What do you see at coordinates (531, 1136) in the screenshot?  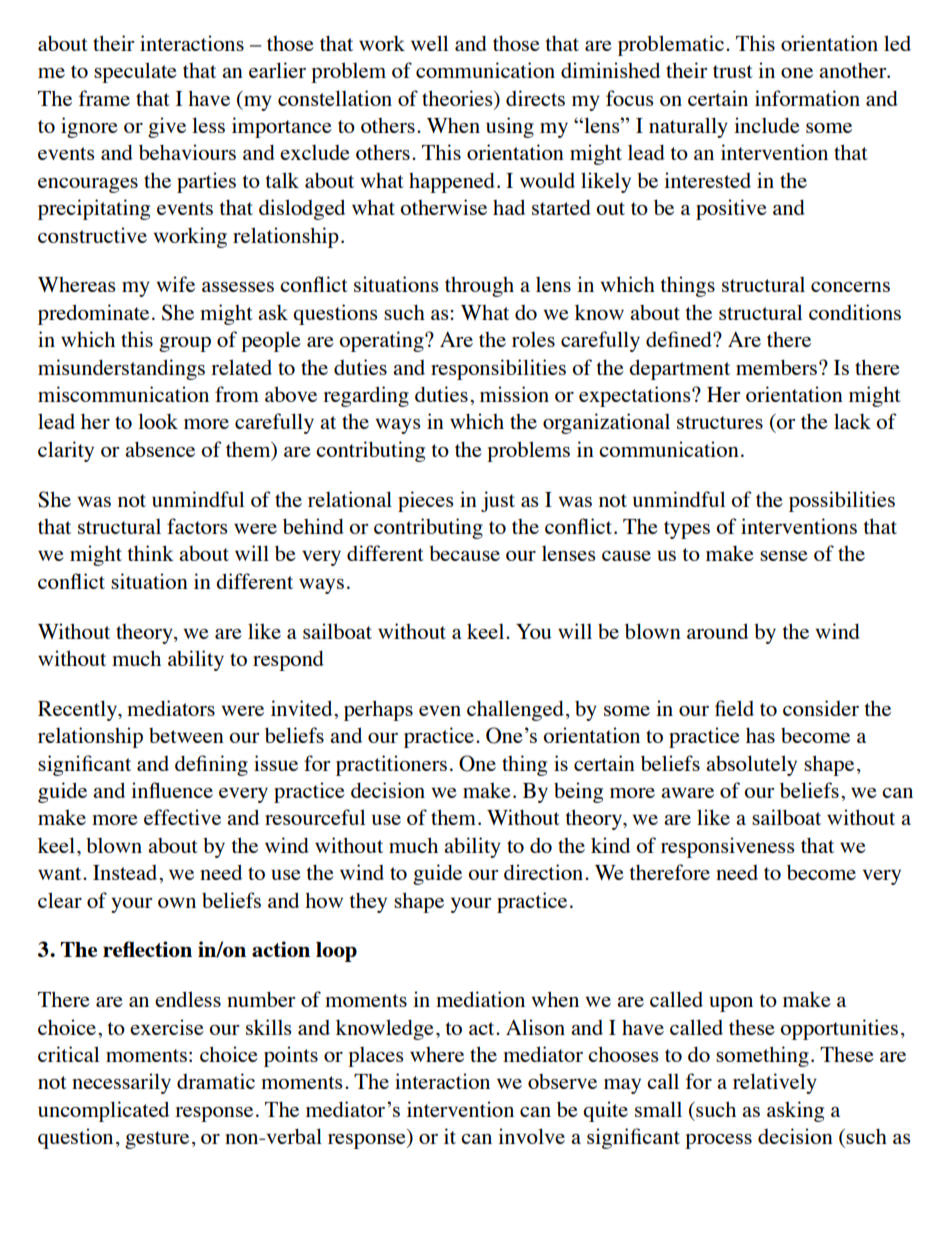 I see `involve` at bounding box center [531, 1136].
